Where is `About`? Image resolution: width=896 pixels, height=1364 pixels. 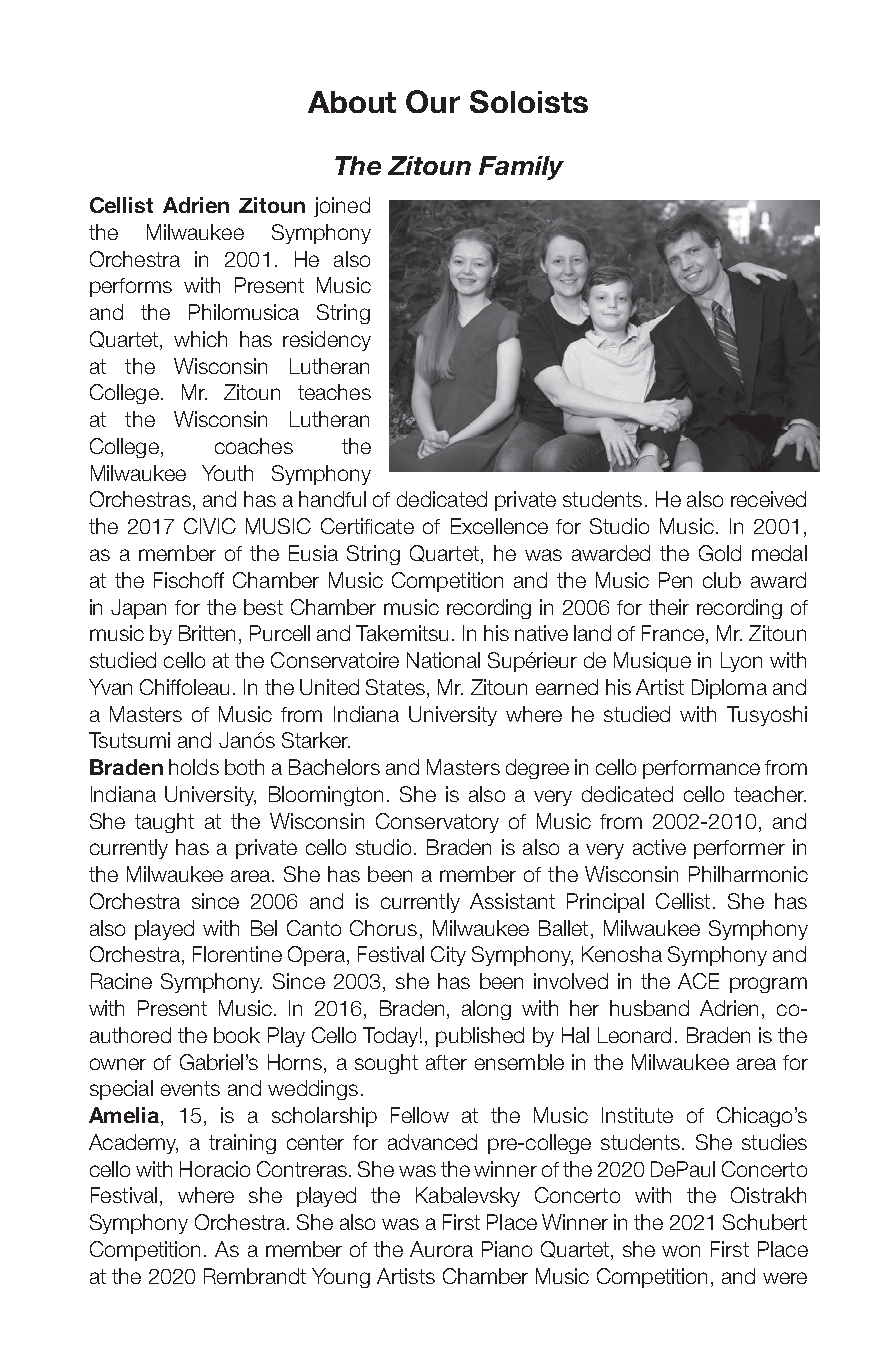 About is located at coordinates (352, 102).
